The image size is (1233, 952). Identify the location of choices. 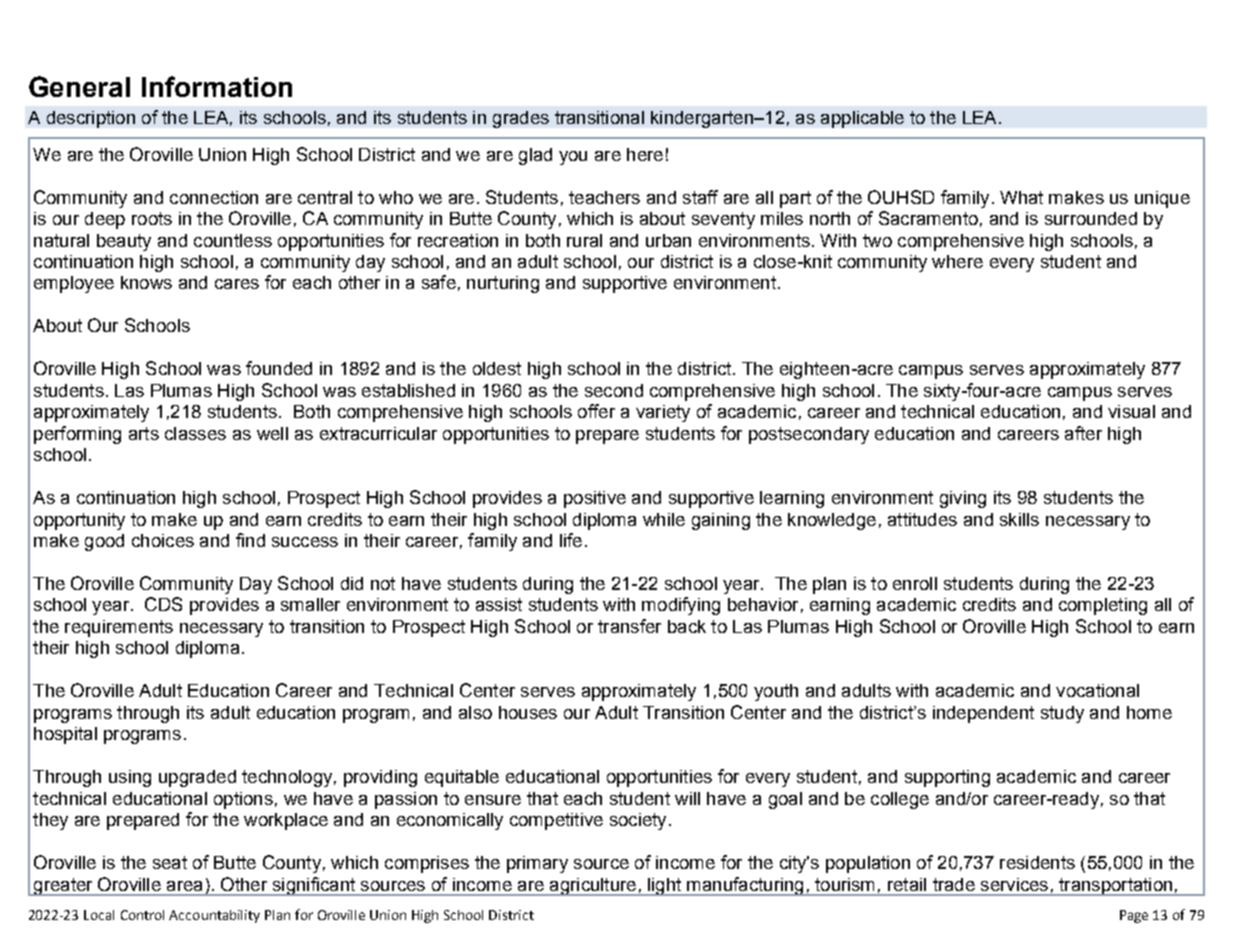
(163, 540).
